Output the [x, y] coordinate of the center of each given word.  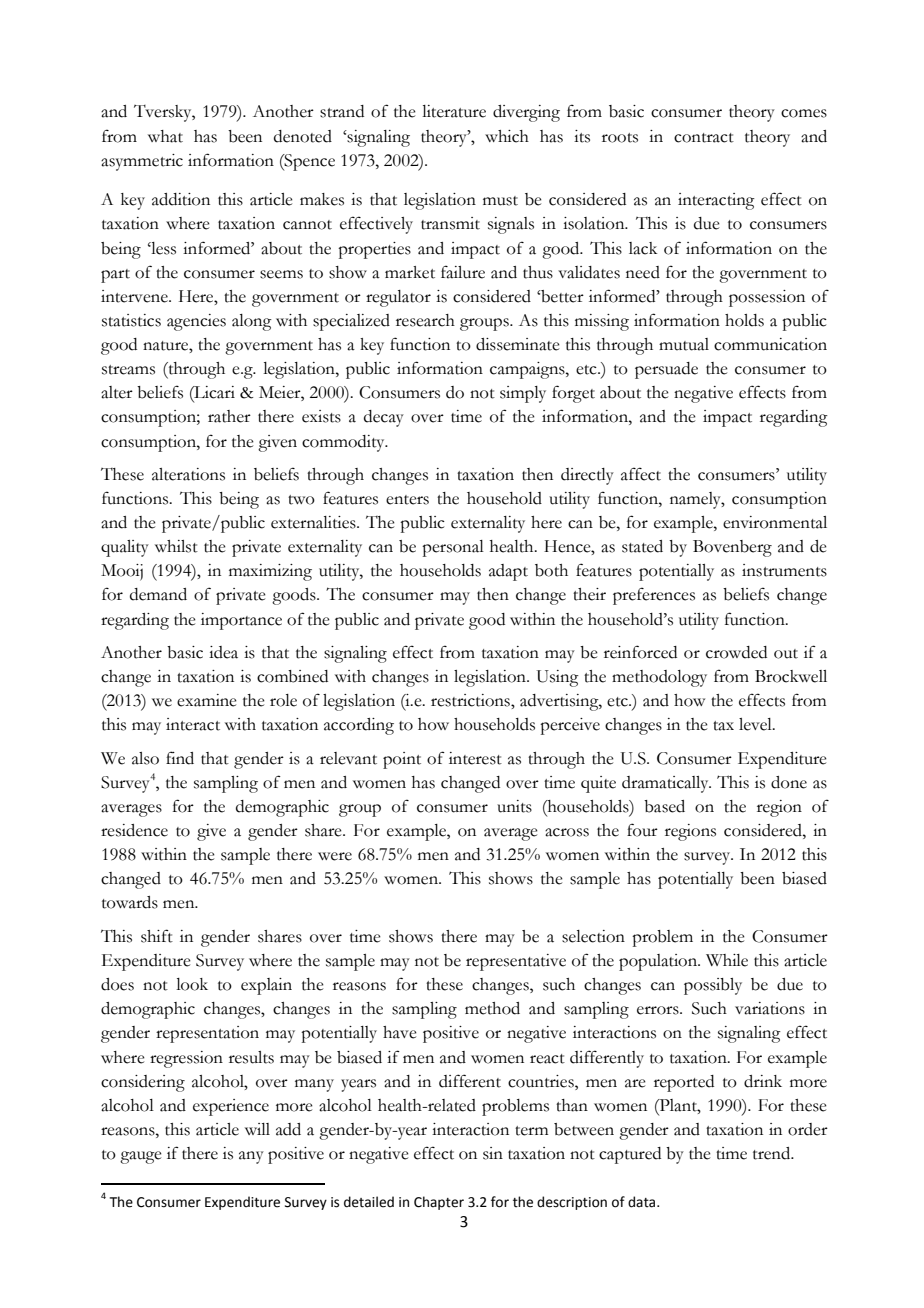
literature [454, 111]
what [165, 136]
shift [157, 936]
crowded [736, 652]
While [727, 960]
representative [516, 962]
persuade [666, 370]
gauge [141, 1157]
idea [223, 652]
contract [704, 138]
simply [523, 394]
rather [229, 416]
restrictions [471, 700]
